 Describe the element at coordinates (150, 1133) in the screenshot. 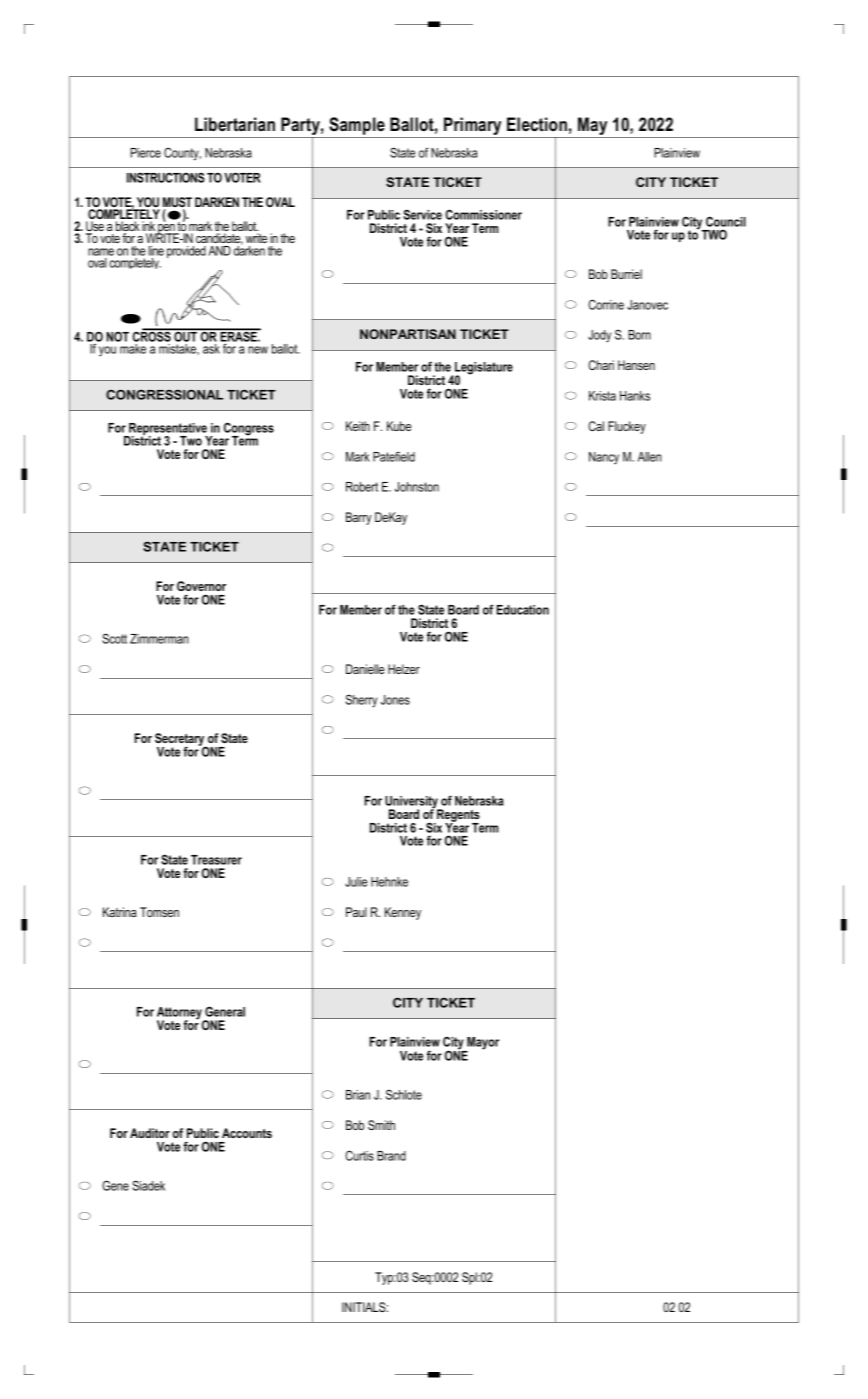

I see `Auditor` at that location.
